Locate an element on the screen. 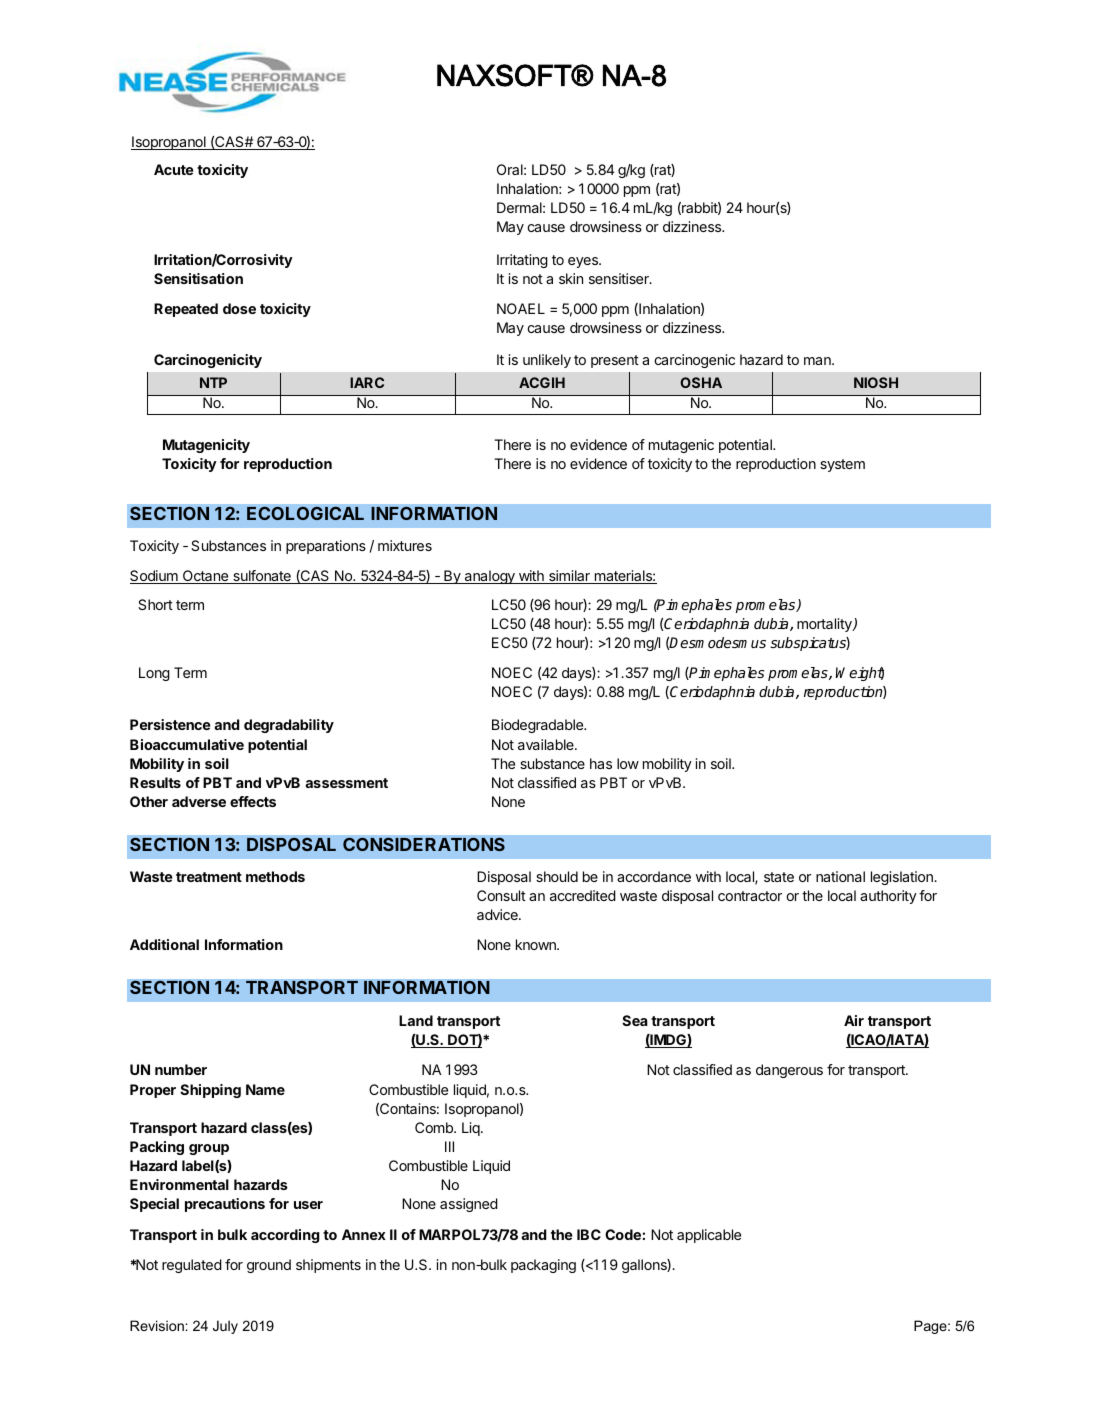 The width and height of the screenshot is (1102, 1427). mortality is located at coordinates (825, 625).
